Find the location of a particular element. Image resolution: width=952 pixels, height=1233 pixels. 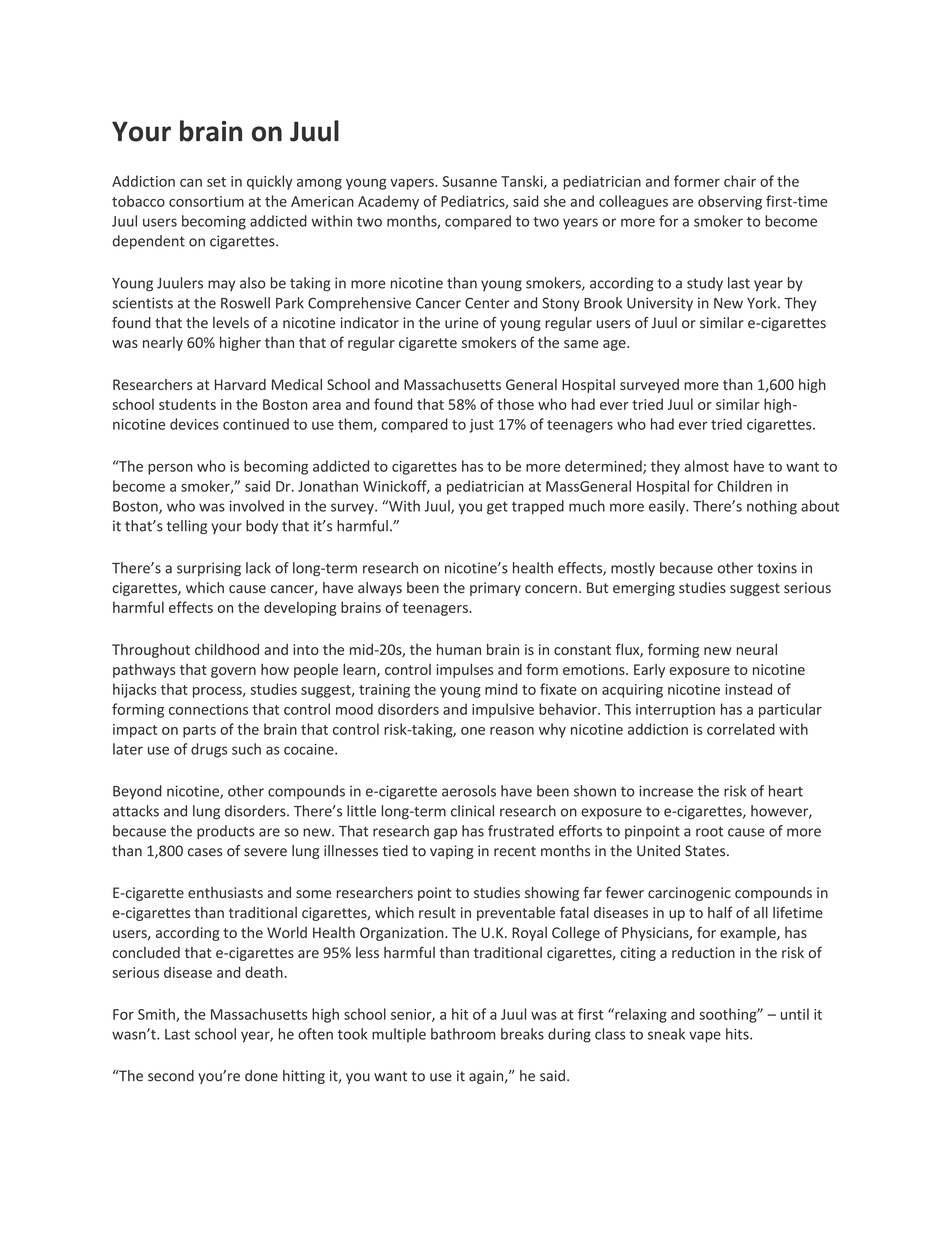

University is located at coordinates (660, 304).
